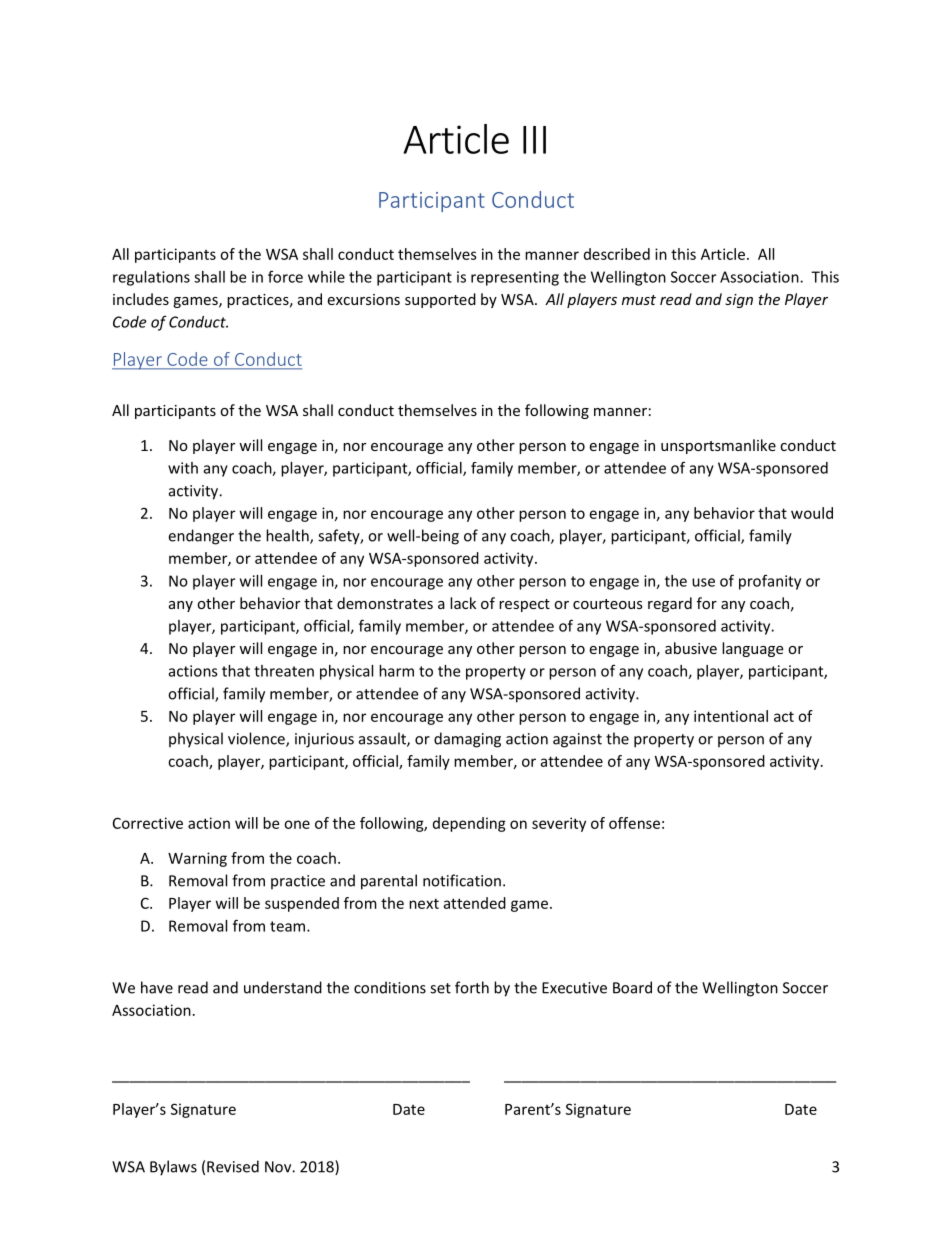 The width and height of the page is (952, 1233). What do you see at coordinates (201, 537) in the page?
I see `endanger` at bounding box center [201, 537].
